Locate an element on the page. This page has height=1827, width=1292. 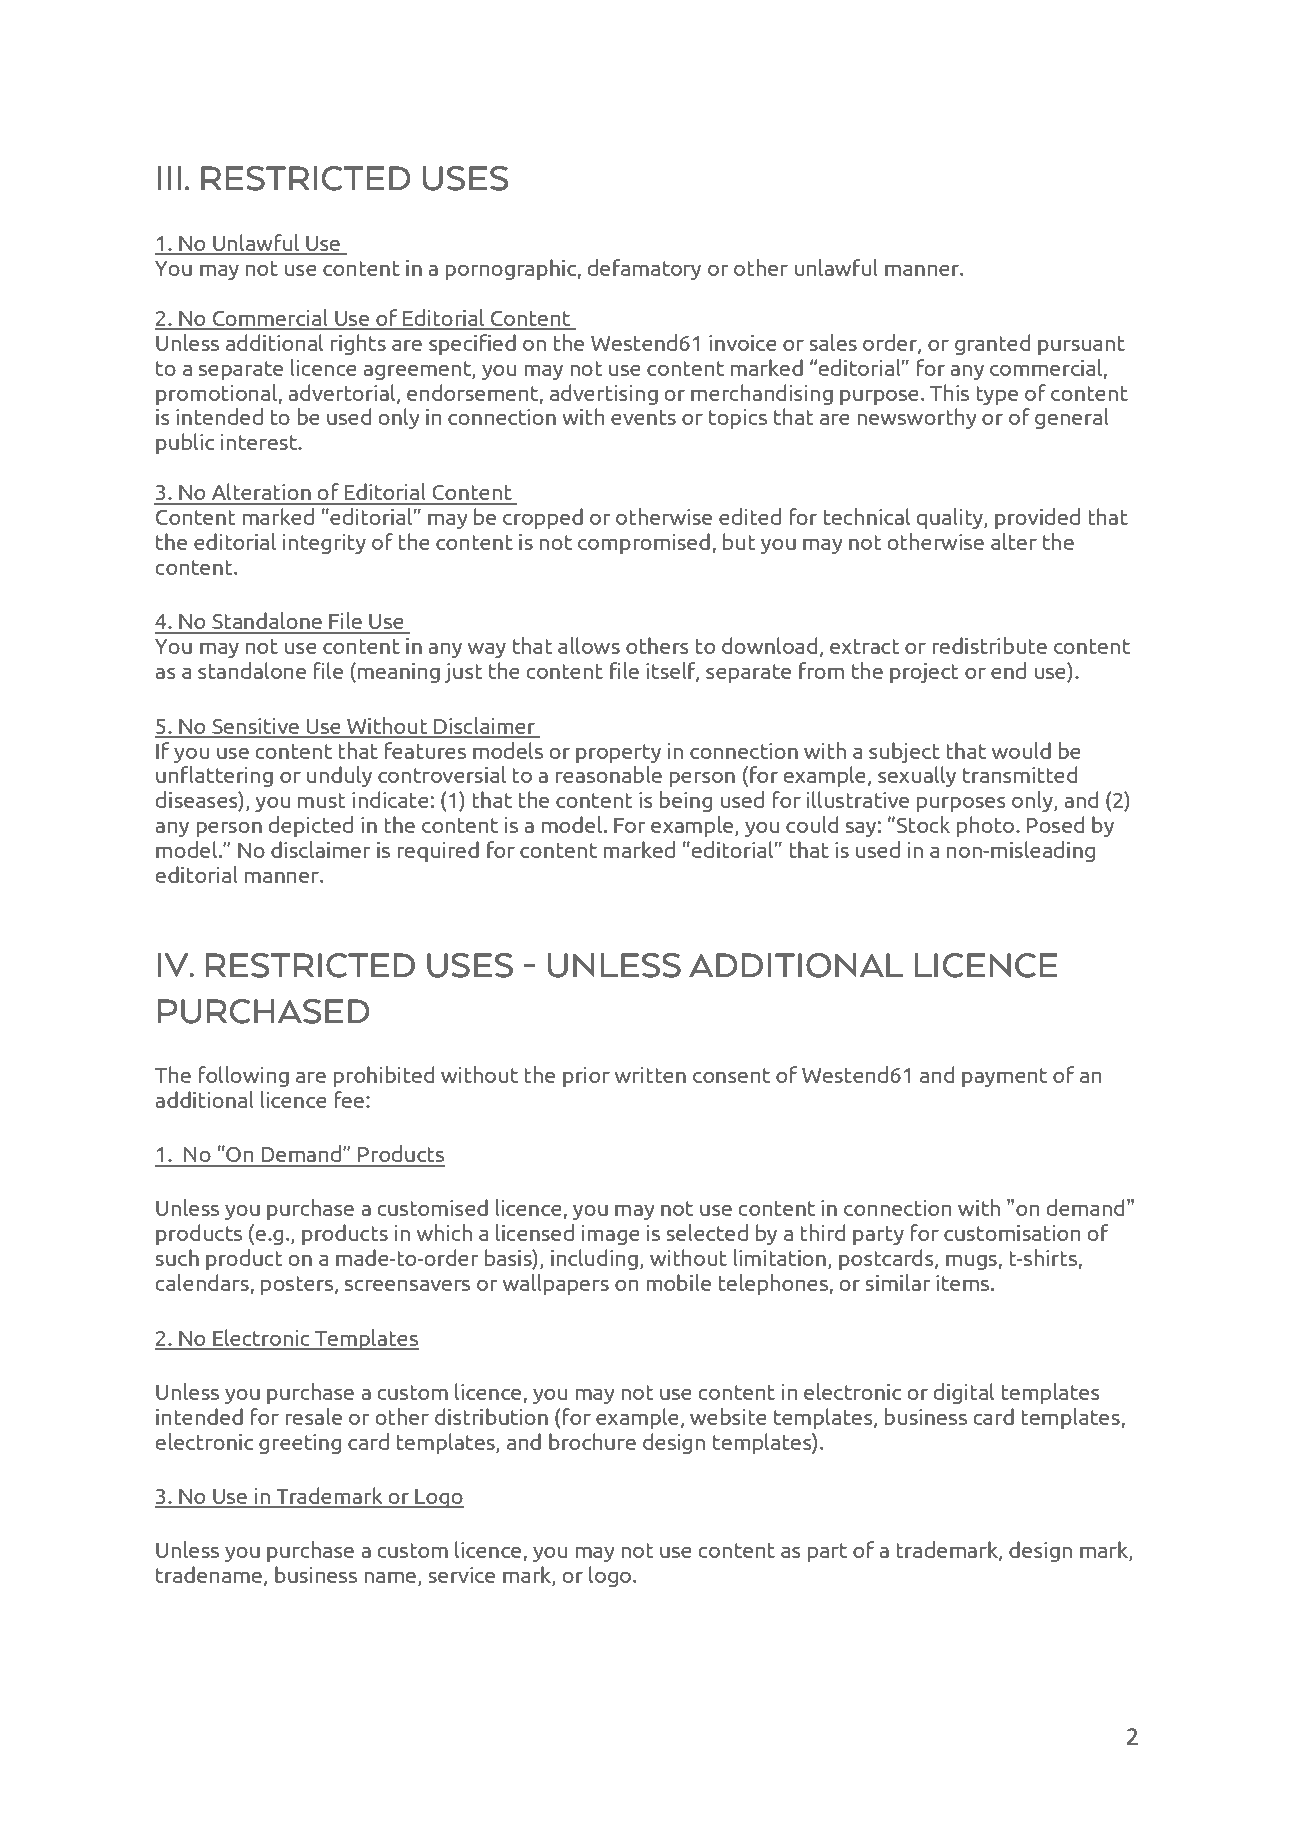
depicted is located at coordinates (310, 826).
